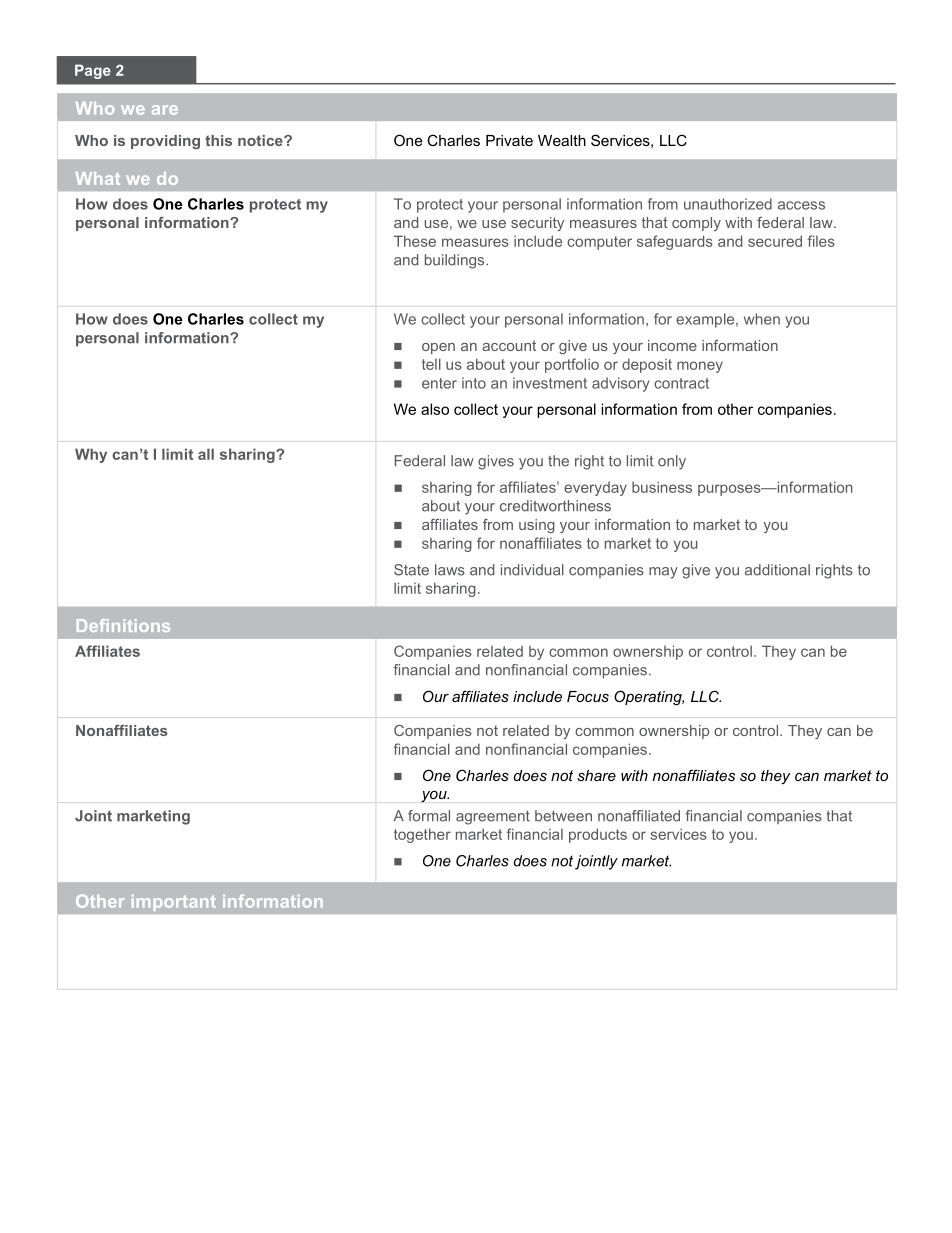 This screenshot has width=952, height=1233. Describe the element at coordinates (165, 142) in the screenshot. I see `providing` at that location.
